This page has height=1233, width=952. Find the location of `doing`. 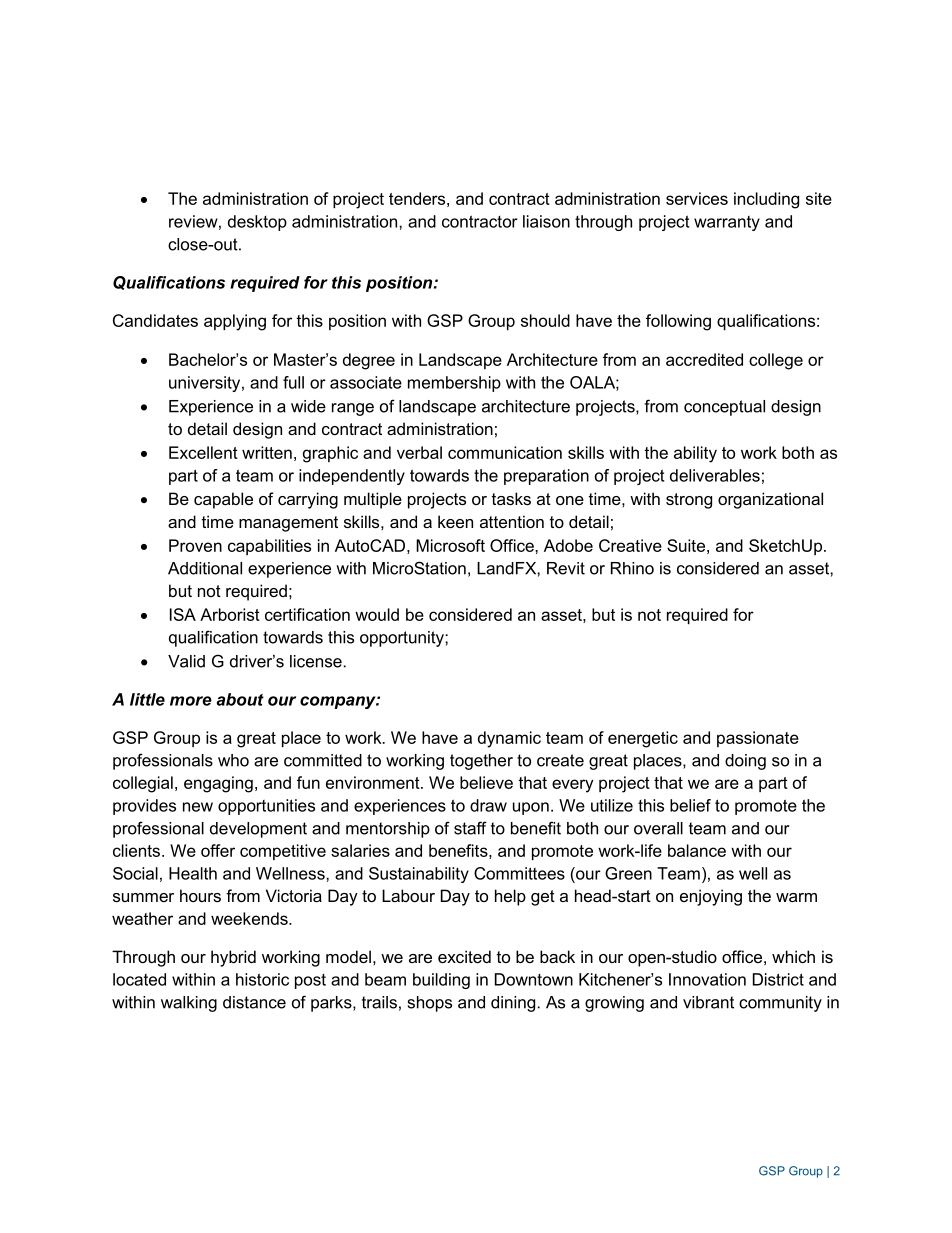

doing is located at coordinates (745, 762).
